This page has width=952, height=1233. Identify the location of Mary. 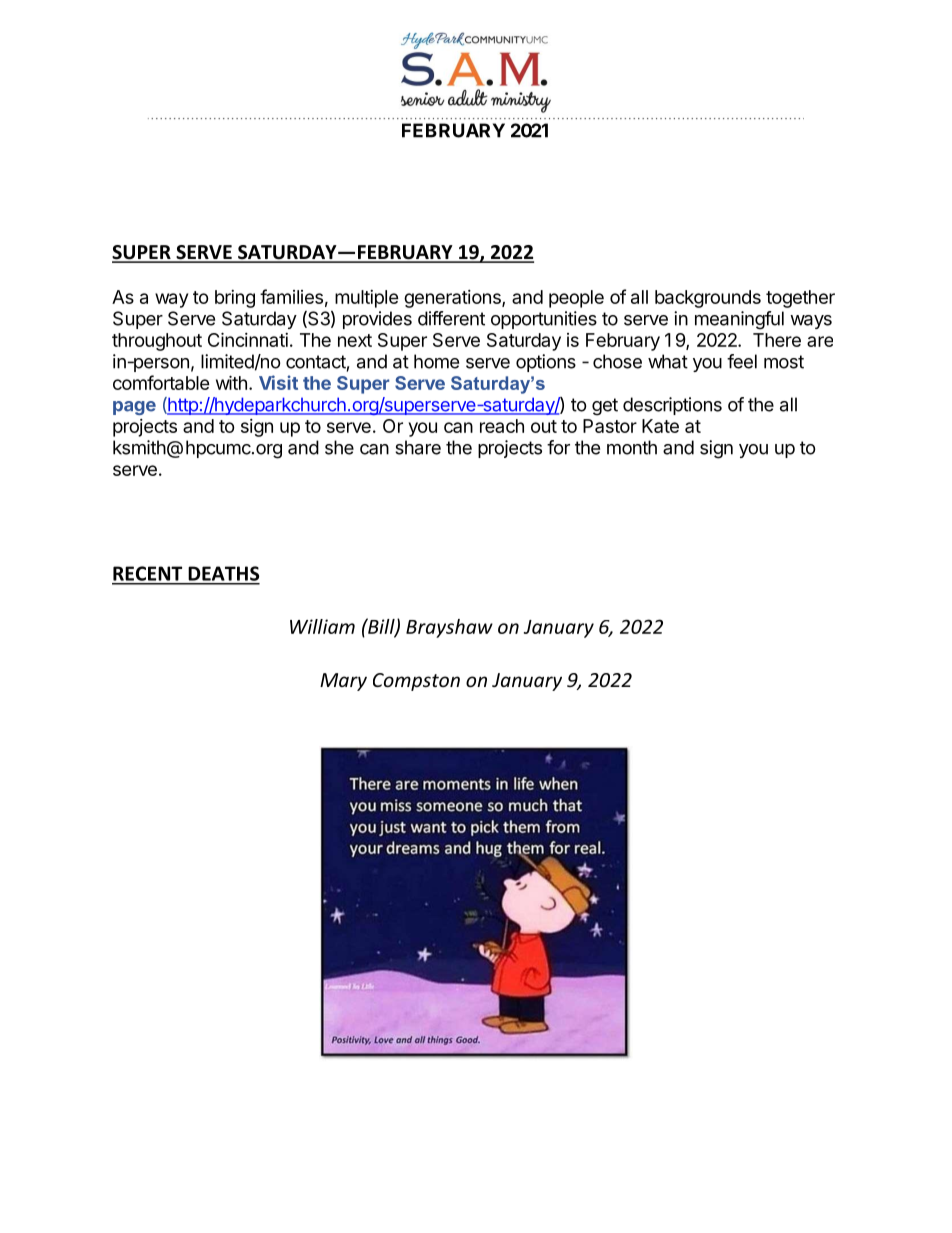
(343, 682).
